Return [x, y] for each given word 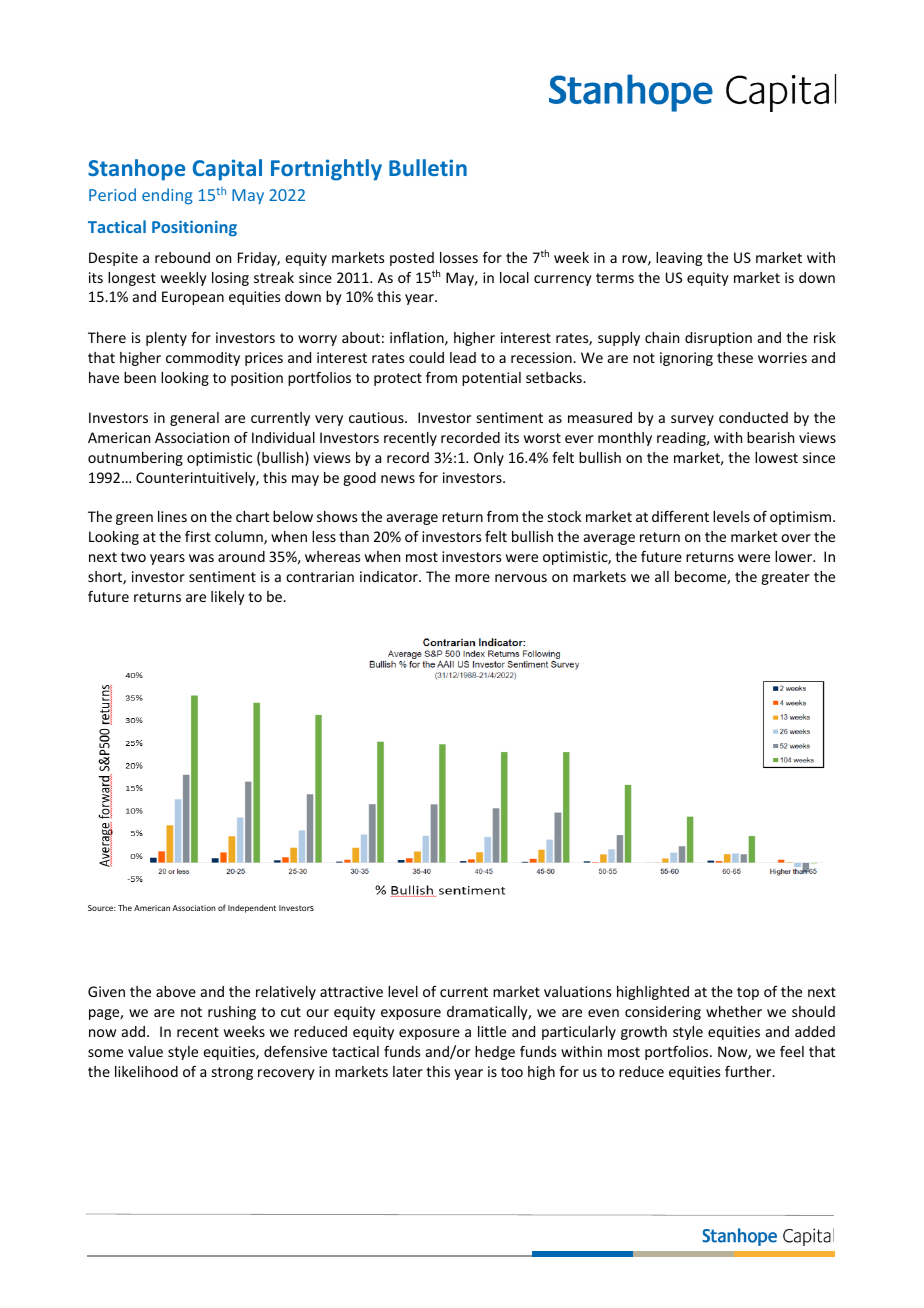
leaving [679, 259]
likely [228, 598]
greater [785, 578]
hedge [495, 1053]
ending [167, 196]
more [472, 578]
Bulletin [428, 167]
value [145, 1051]
